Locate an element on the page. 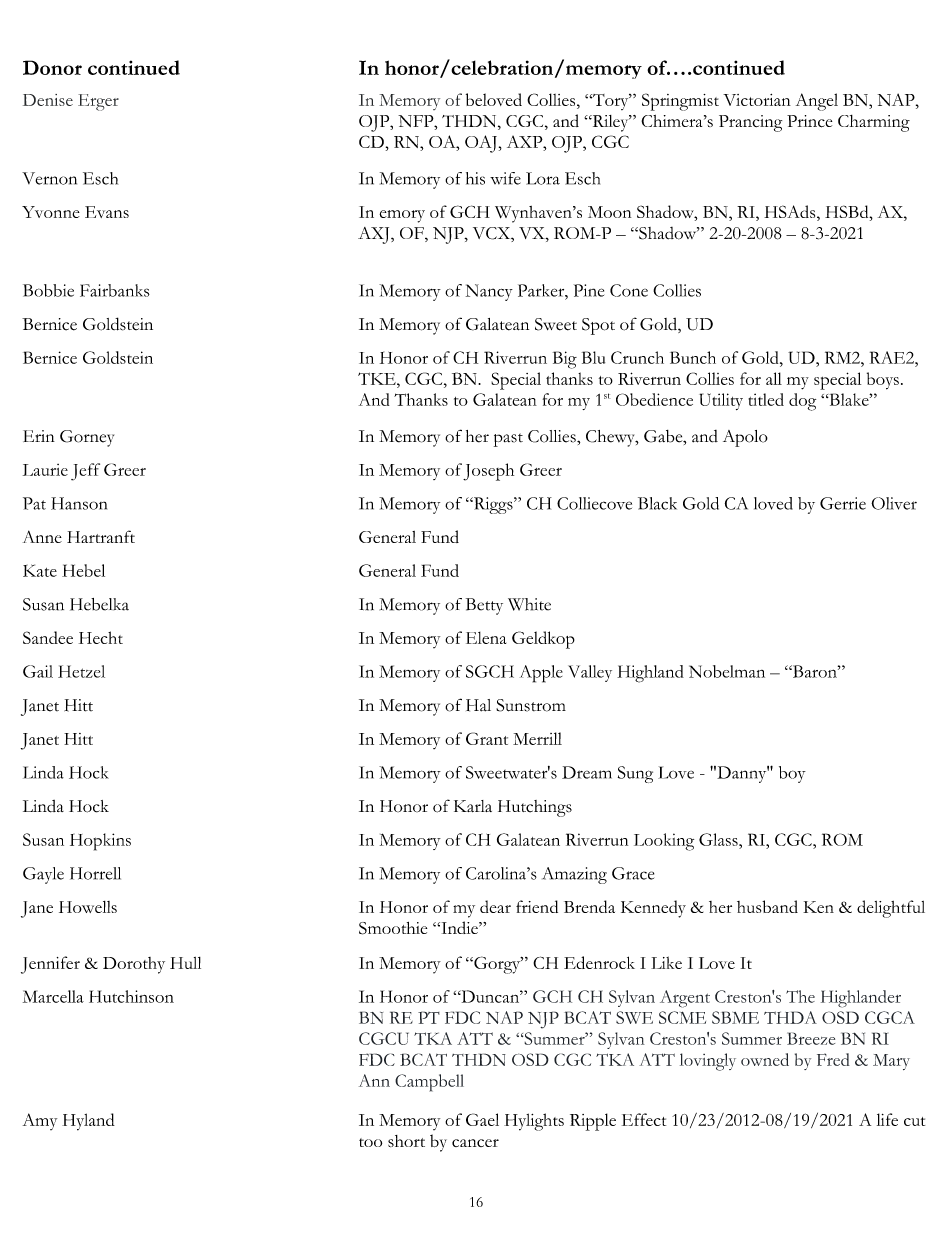 The width and height of the image is (952, 1233). Denise is located at coordinates (48, 100).
